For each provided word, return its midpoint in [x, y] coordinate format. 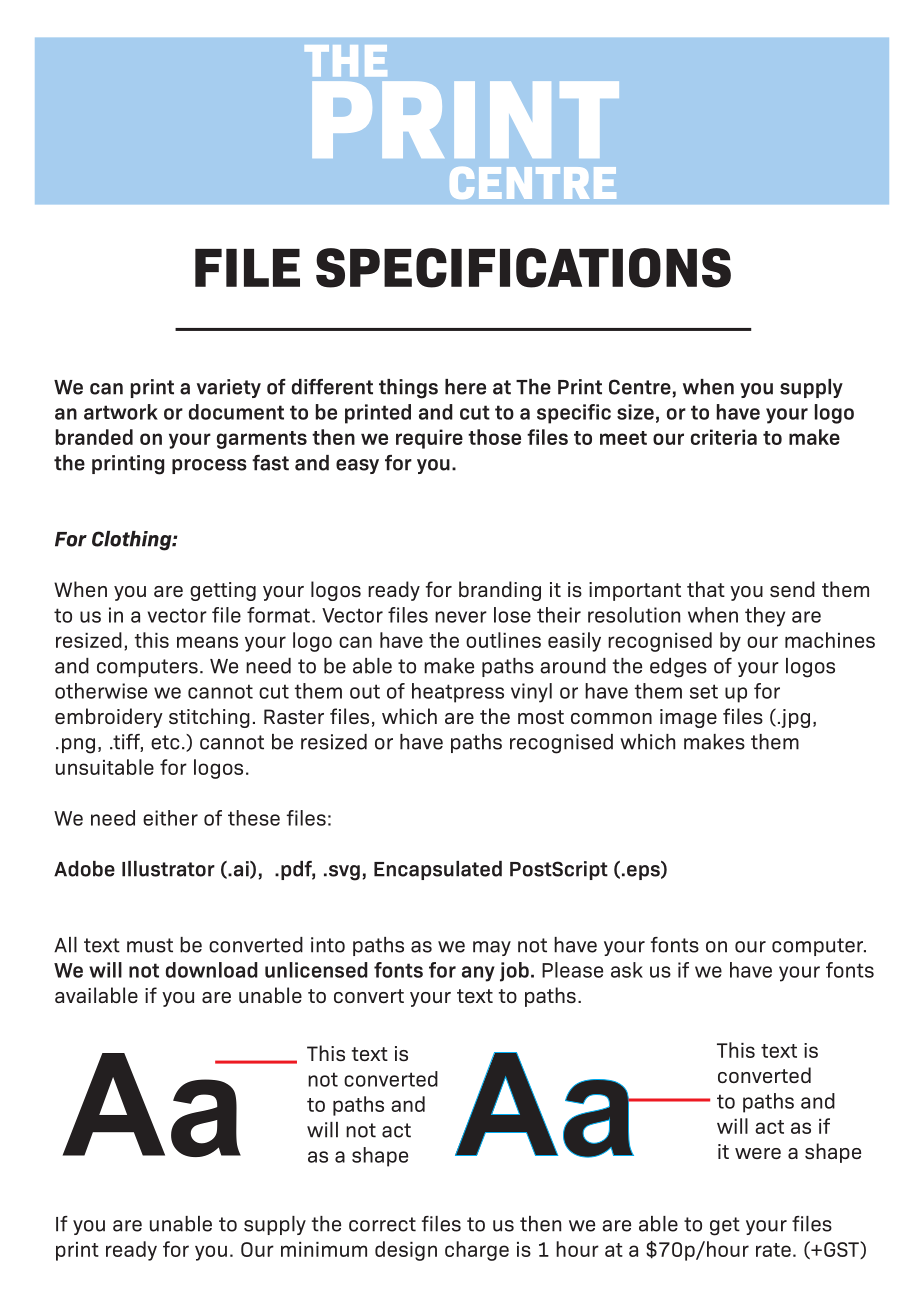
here [465, 387]
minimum [324, 1249]
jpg [794, 718]
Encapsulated [438, 870]
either [170, 818]
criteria [724, 437]
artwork [121, 412]
